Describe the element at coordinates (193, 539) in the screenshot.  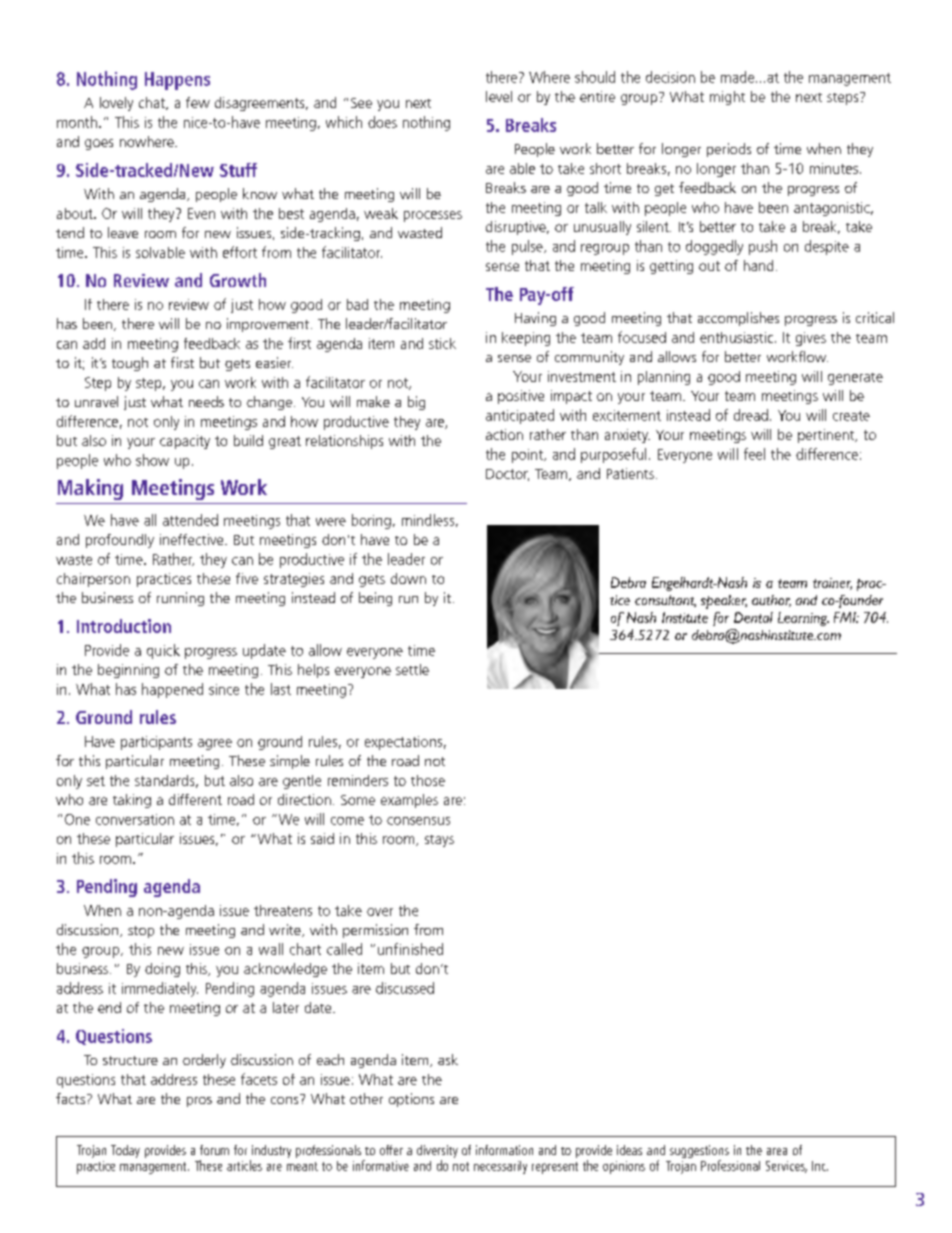
I see `ineffective` at that location.
